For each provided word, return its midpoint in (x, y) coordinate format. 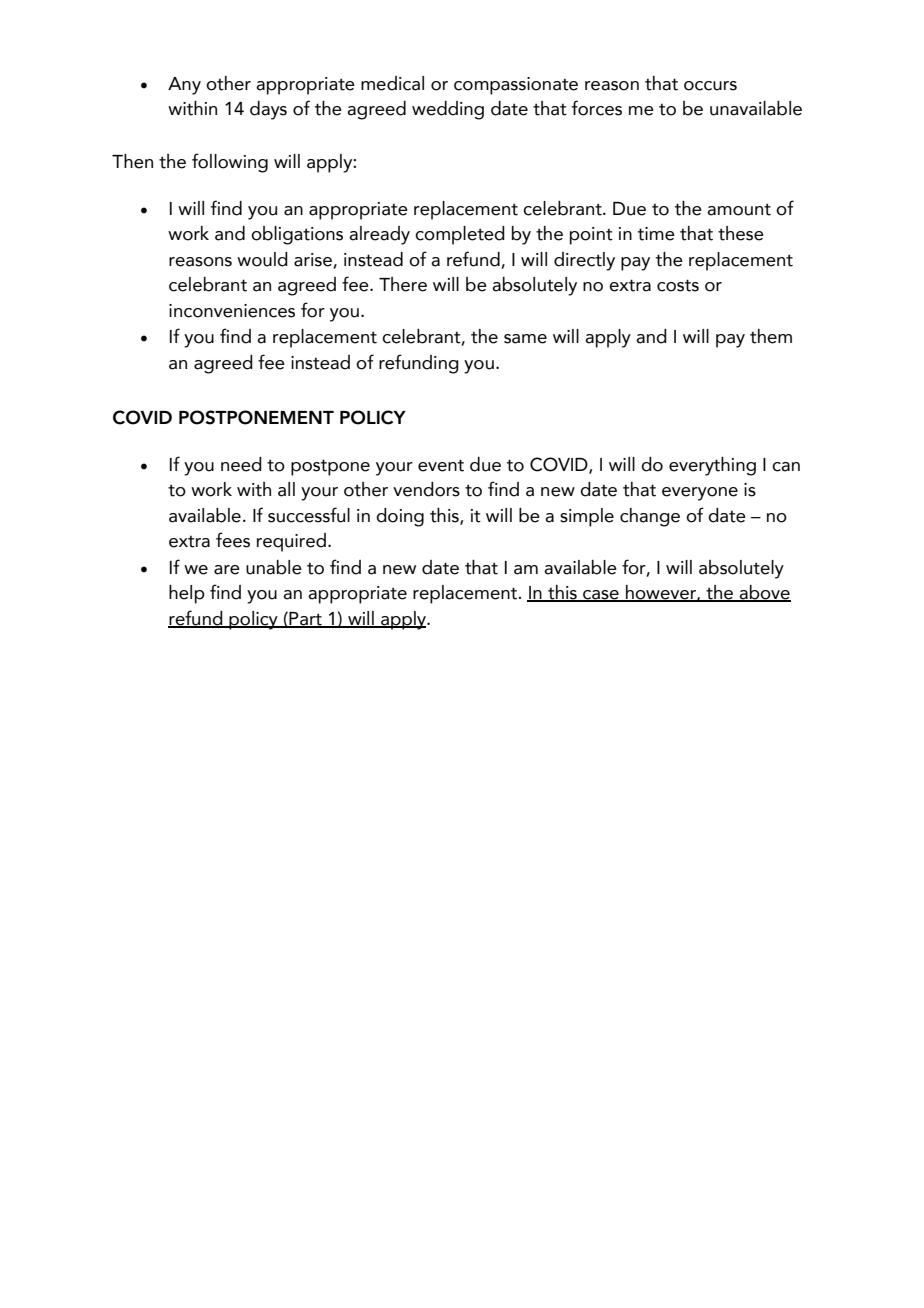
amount (739, 209)
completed (460, 235)
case (601, 596)
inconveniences (232, 311)
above (764, 593)
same (525, 339)
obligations (297, 235)
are (227, 570)
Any (184, 86)
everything (712, 466)
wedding (448, 110)
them (771, 336)
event (441, 465)
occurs (710, 86)
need (241, 464)
